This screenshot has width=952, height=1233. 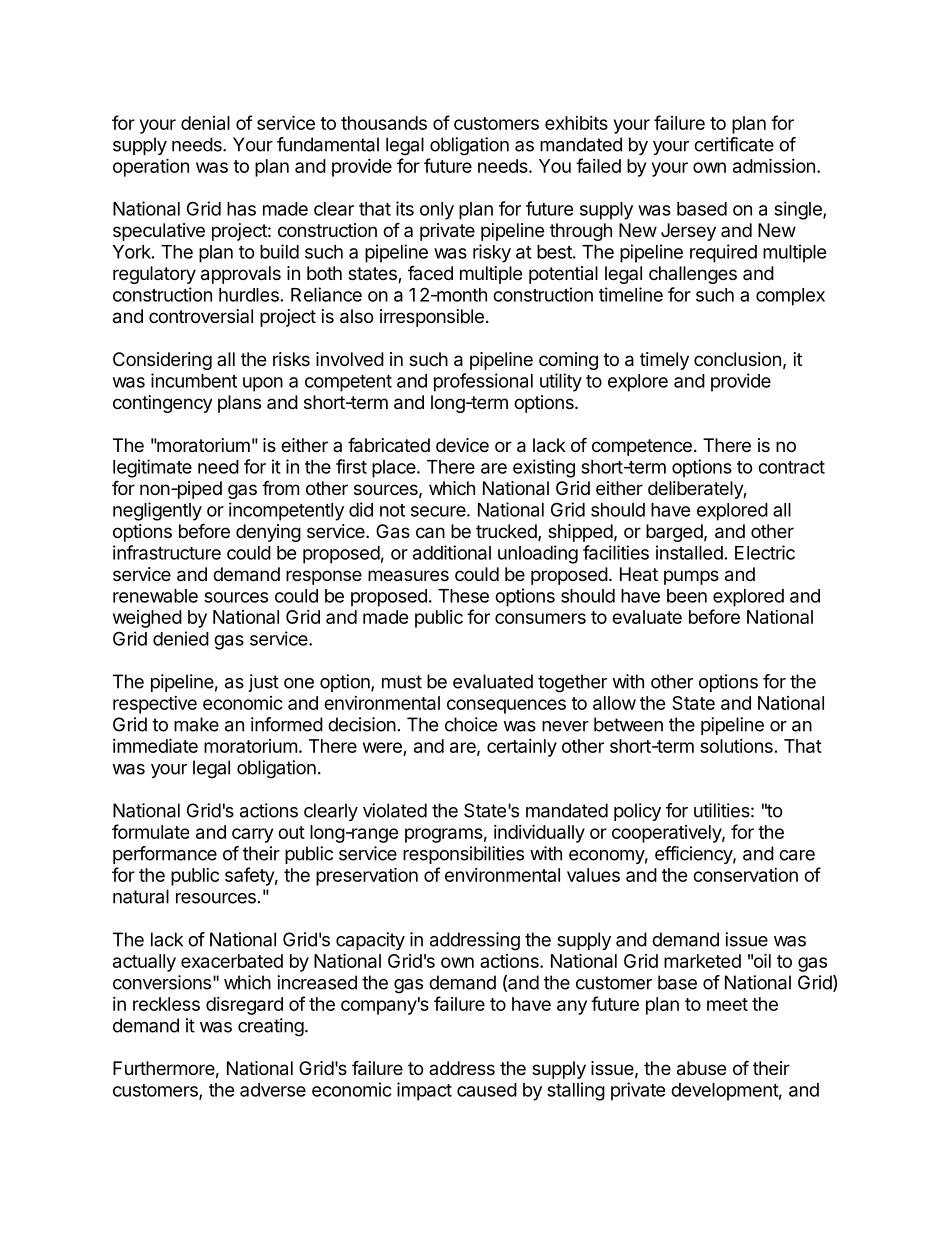 I want to click on incumbent, so click(x=194, y=380).
